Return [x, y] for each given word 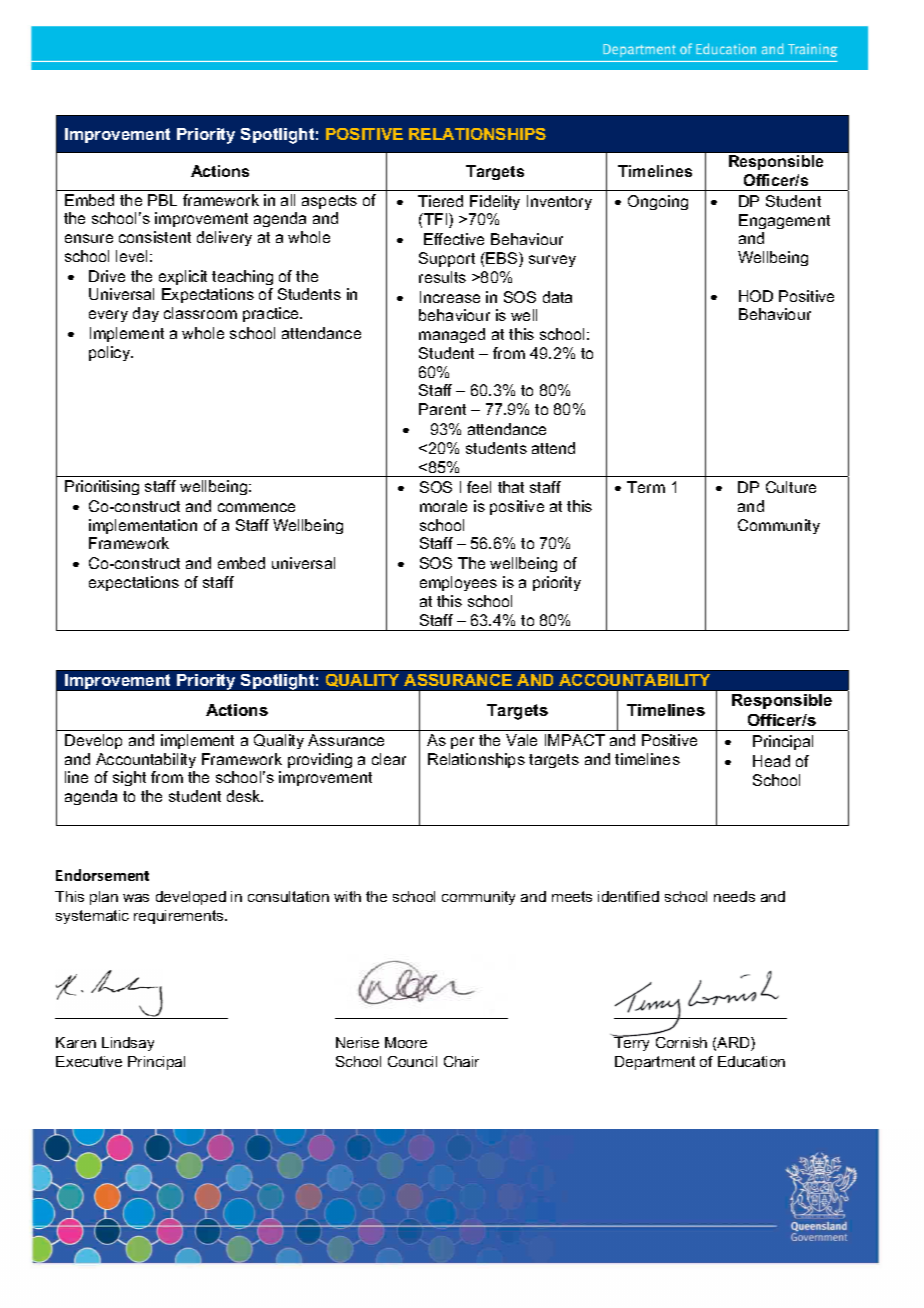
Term [646, 487]
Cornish [681, 1042]
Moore [406, 1042]
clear [389, 759]
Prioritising [102, 487]
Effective [454, 239]
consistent [155, 237]
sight [129, 778]
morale [443, 506]
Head [771, 761]
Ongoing [658, 202]
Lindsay [128, 1044]
